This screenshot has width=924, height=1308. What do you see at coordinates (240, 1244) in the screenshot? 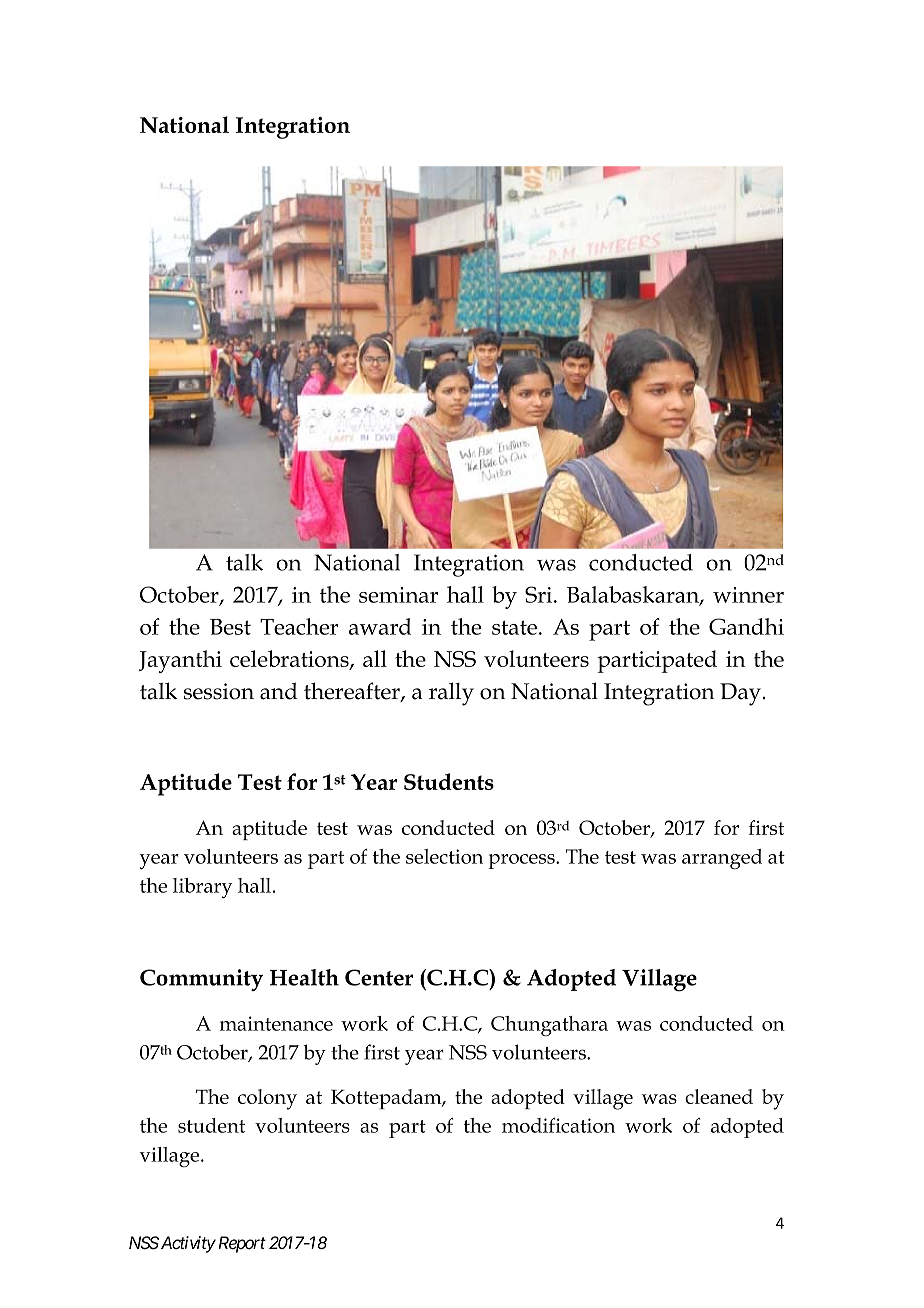
I see `Report` at bounding box center [240, 1244].
